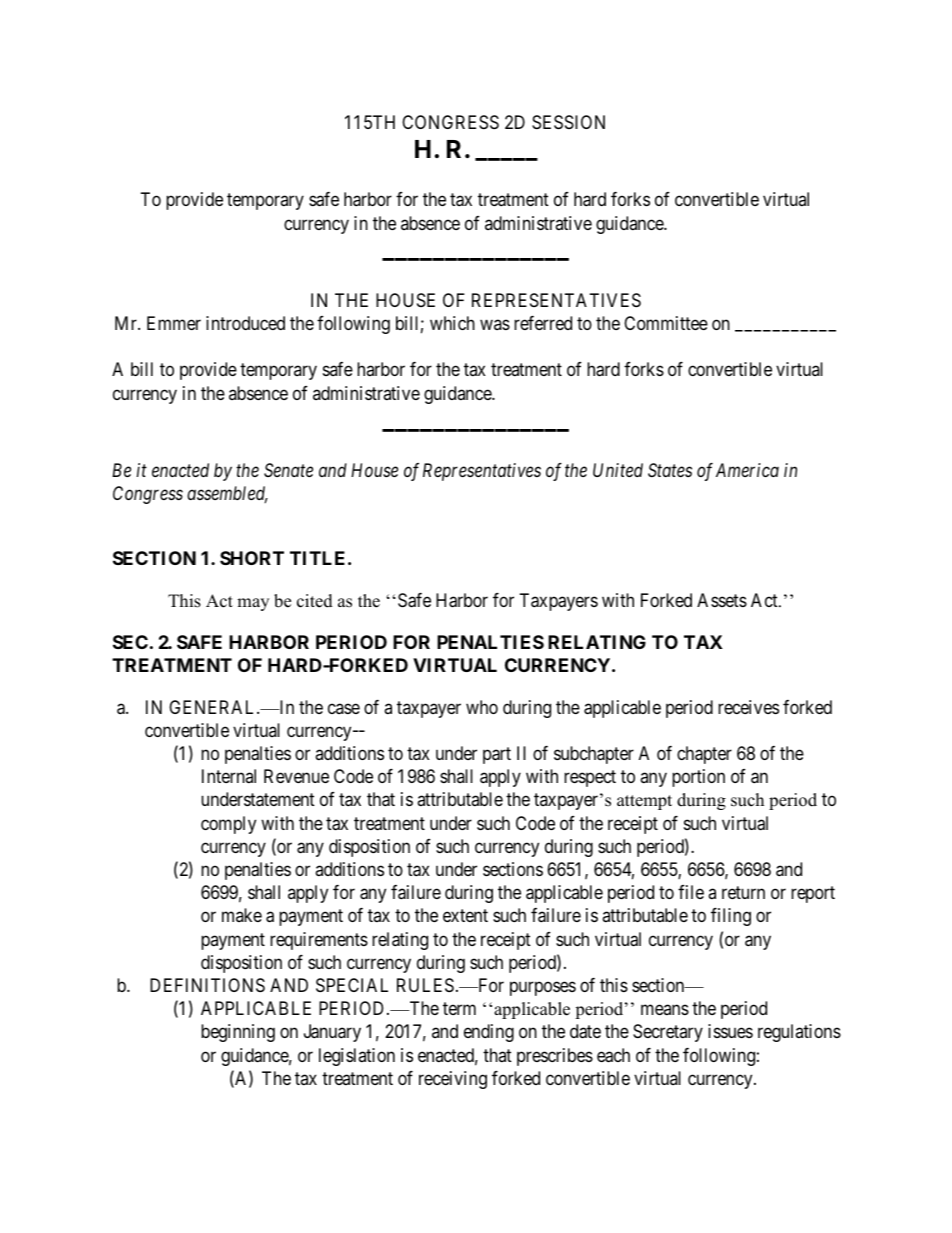 This image has height=1233, width=952. Describe the element at coordinates (238, 1033) in the image. I see `beginning` at that location.
